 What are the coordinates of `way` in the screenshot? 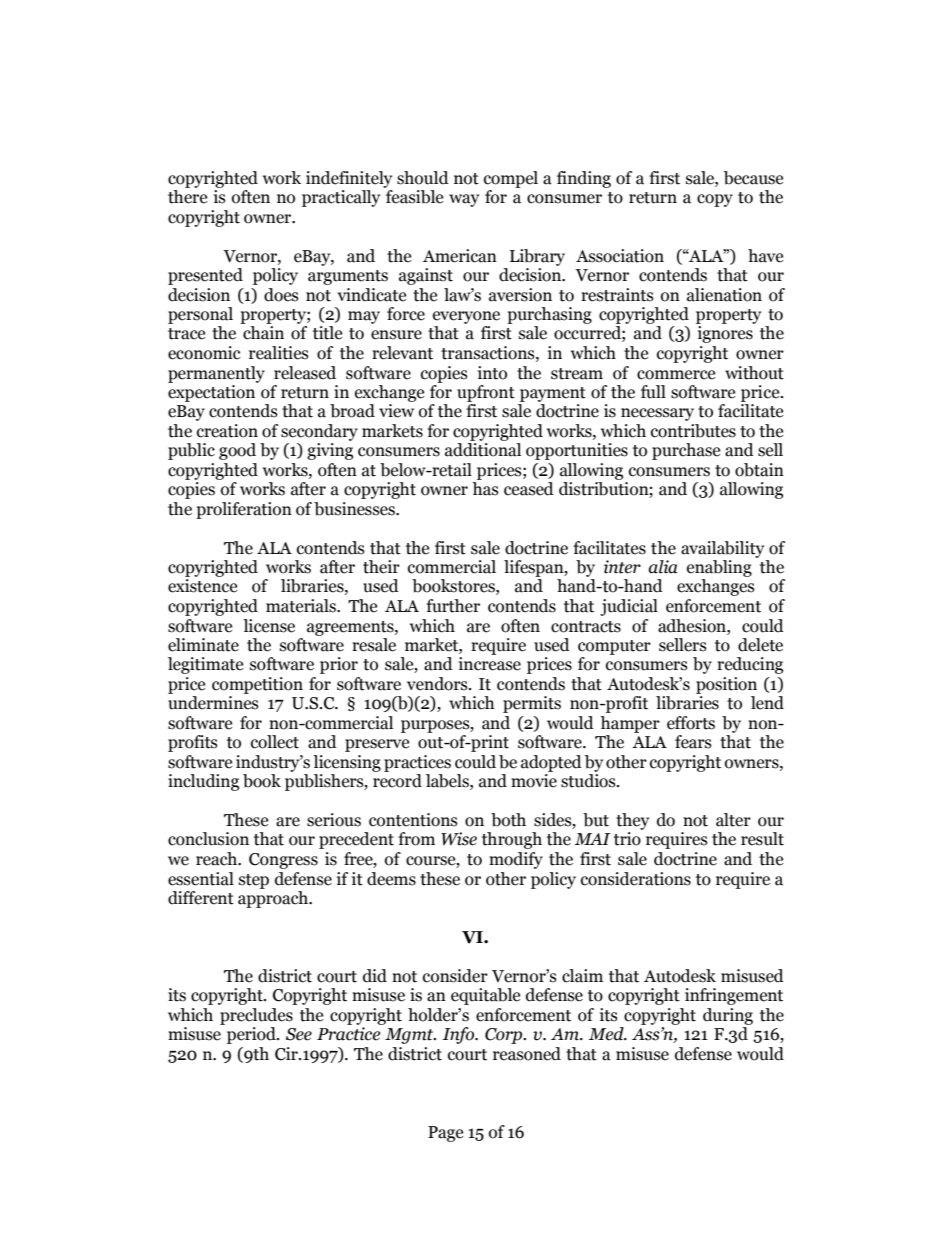 It's located at (464, 200).
